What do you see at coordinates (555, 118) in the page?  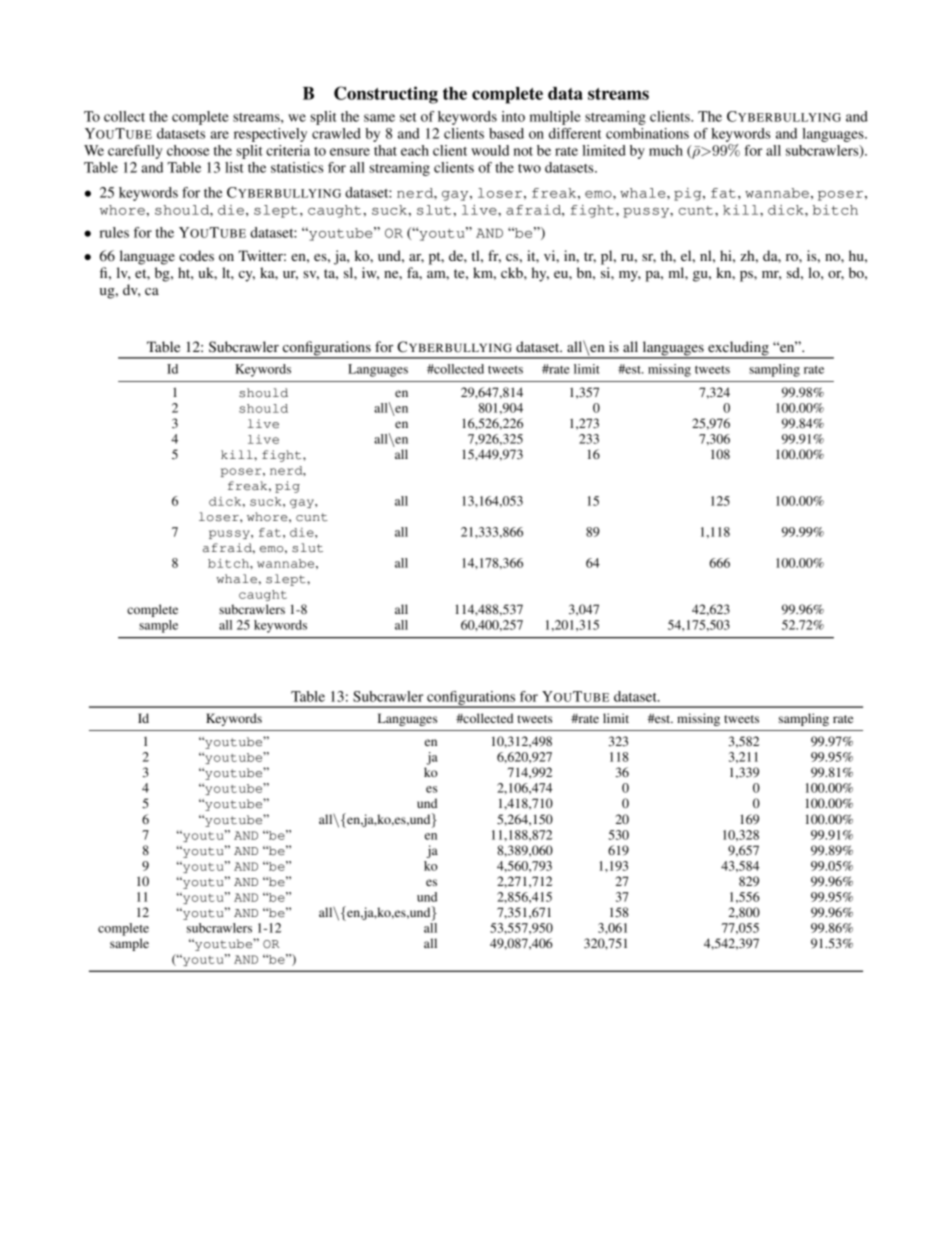 I see `multiple` at bounding box center [555, 118].
